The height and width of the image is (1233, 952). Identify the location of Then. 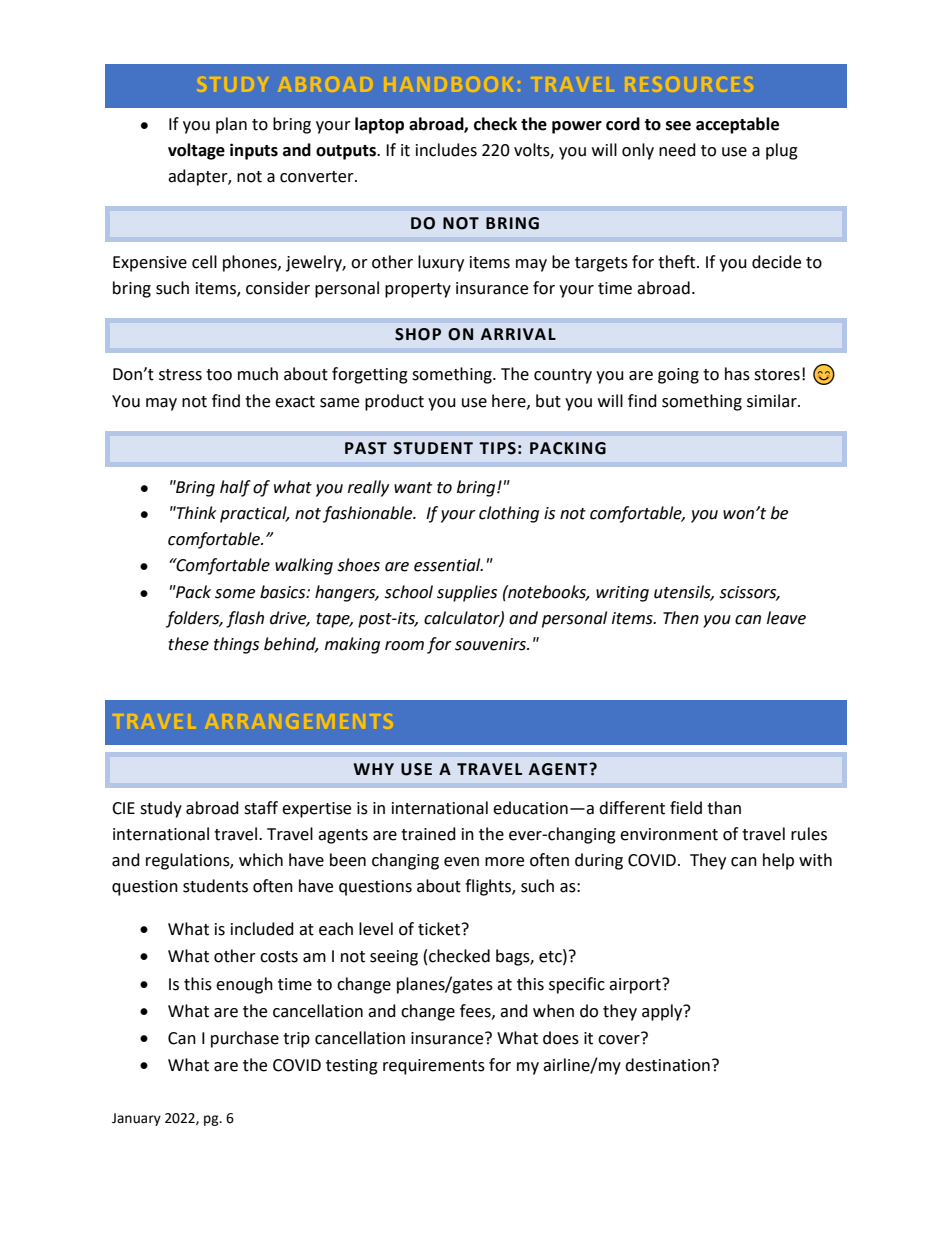
(681, 618).
